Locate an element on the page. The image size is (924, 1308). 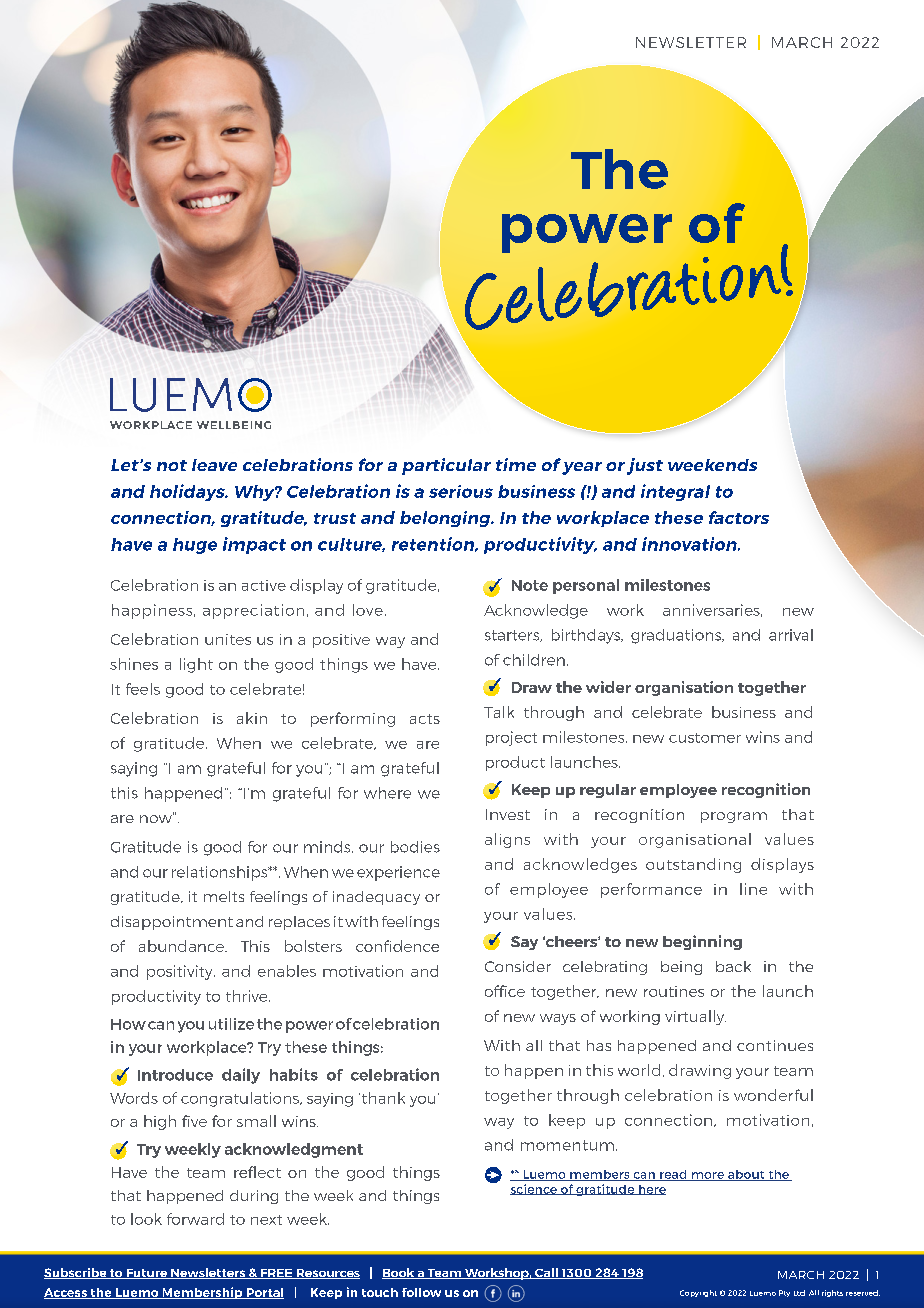
Note is located at coordinates (530, 585).
